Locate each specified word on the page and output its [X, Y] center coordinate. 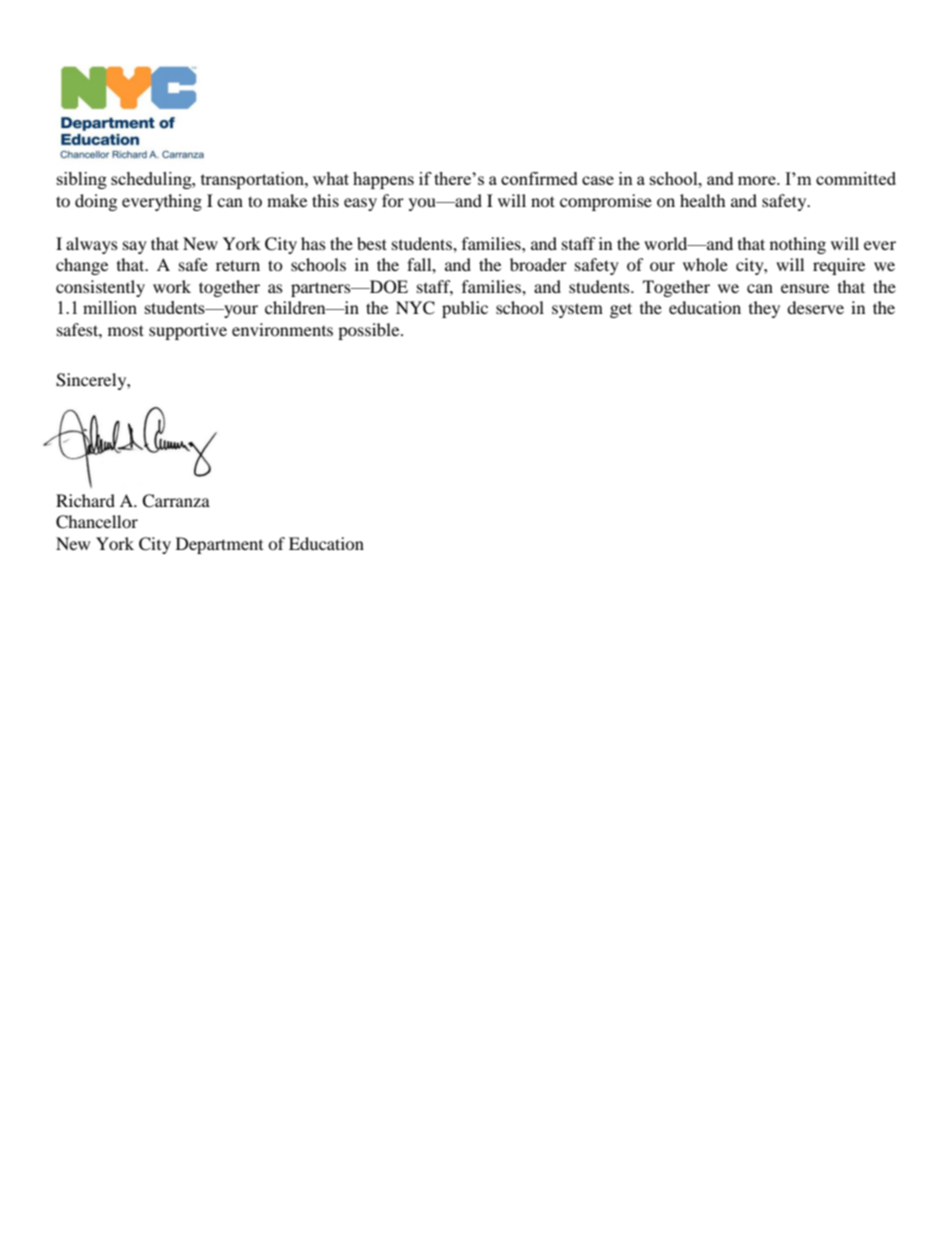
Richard [85, 500]
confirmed [539, 178]
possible [370, 331]
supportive [188, 331]
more [758, 180]
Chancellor [97, 522]
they [764, 309]
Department [219, 545]
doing [96, 202]
